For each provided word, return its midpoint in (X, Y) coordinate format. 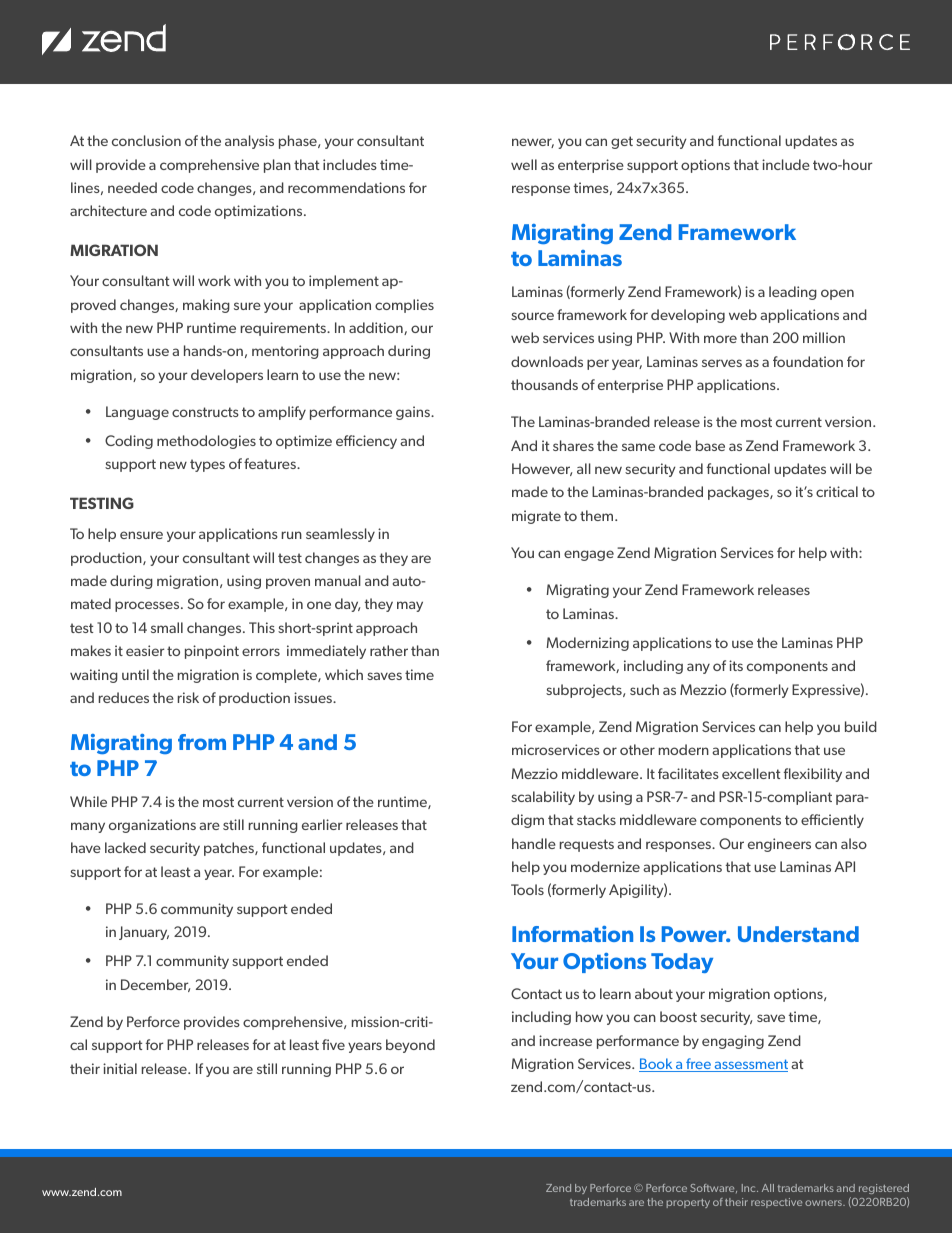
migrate (536, 517)
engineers (779, 845)
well (524, 164)
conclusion (146, 140)
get (622, 142)
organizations (152, 826)
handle (534, 843)
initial (120, 1068)
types (207, 465)
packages (739, 493)
